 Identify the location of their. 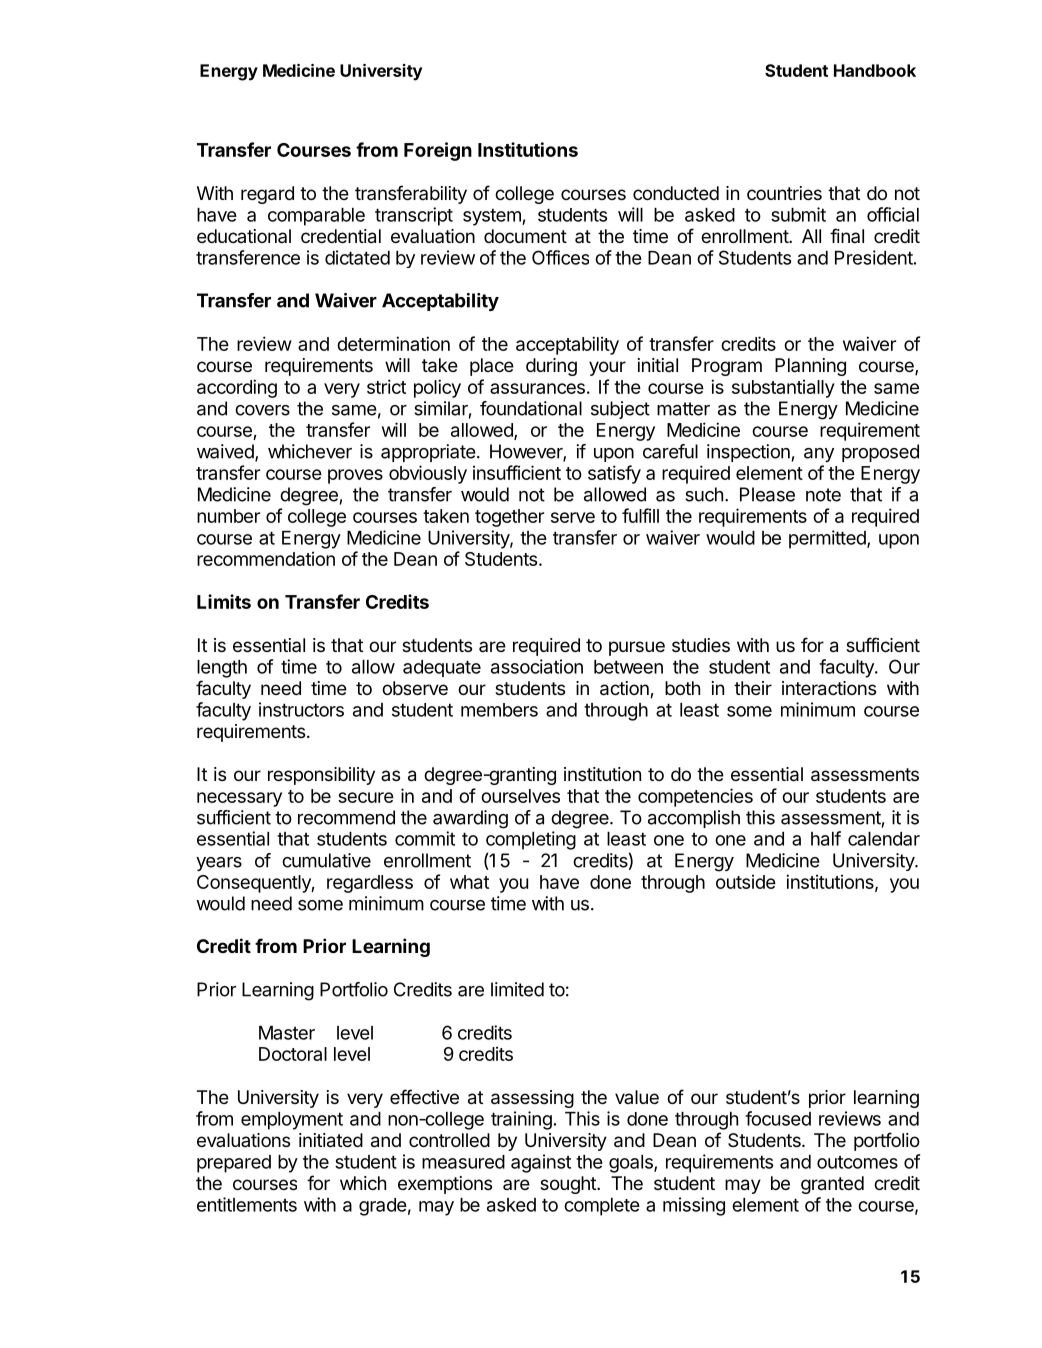
(753, 688).
